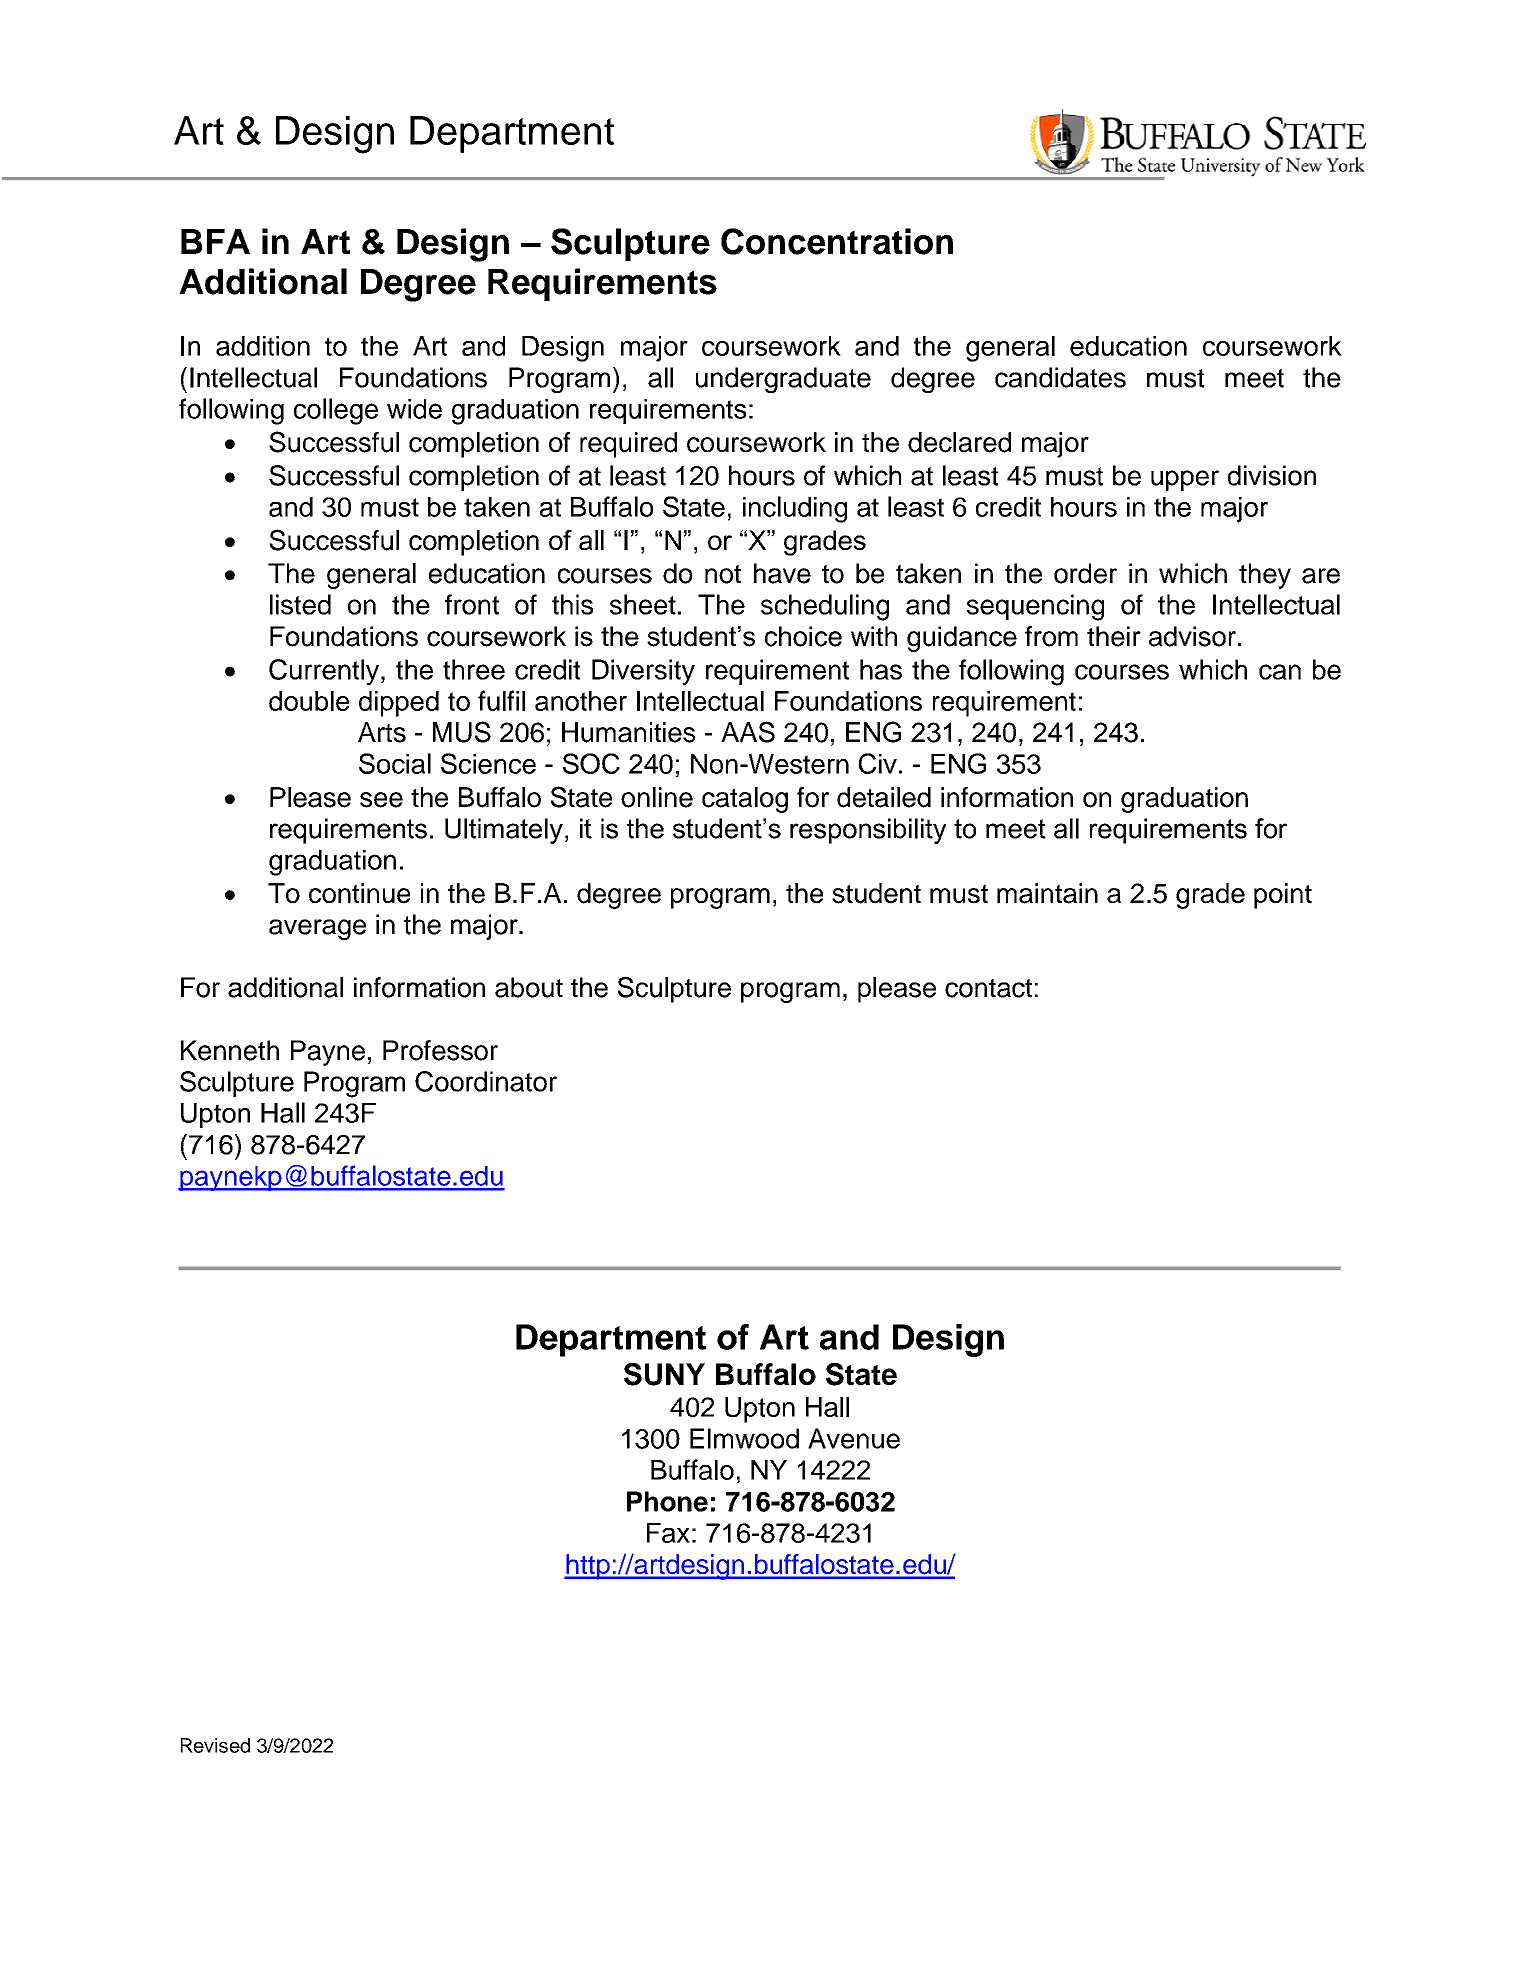  I want to click on about, so click(529, 987).
